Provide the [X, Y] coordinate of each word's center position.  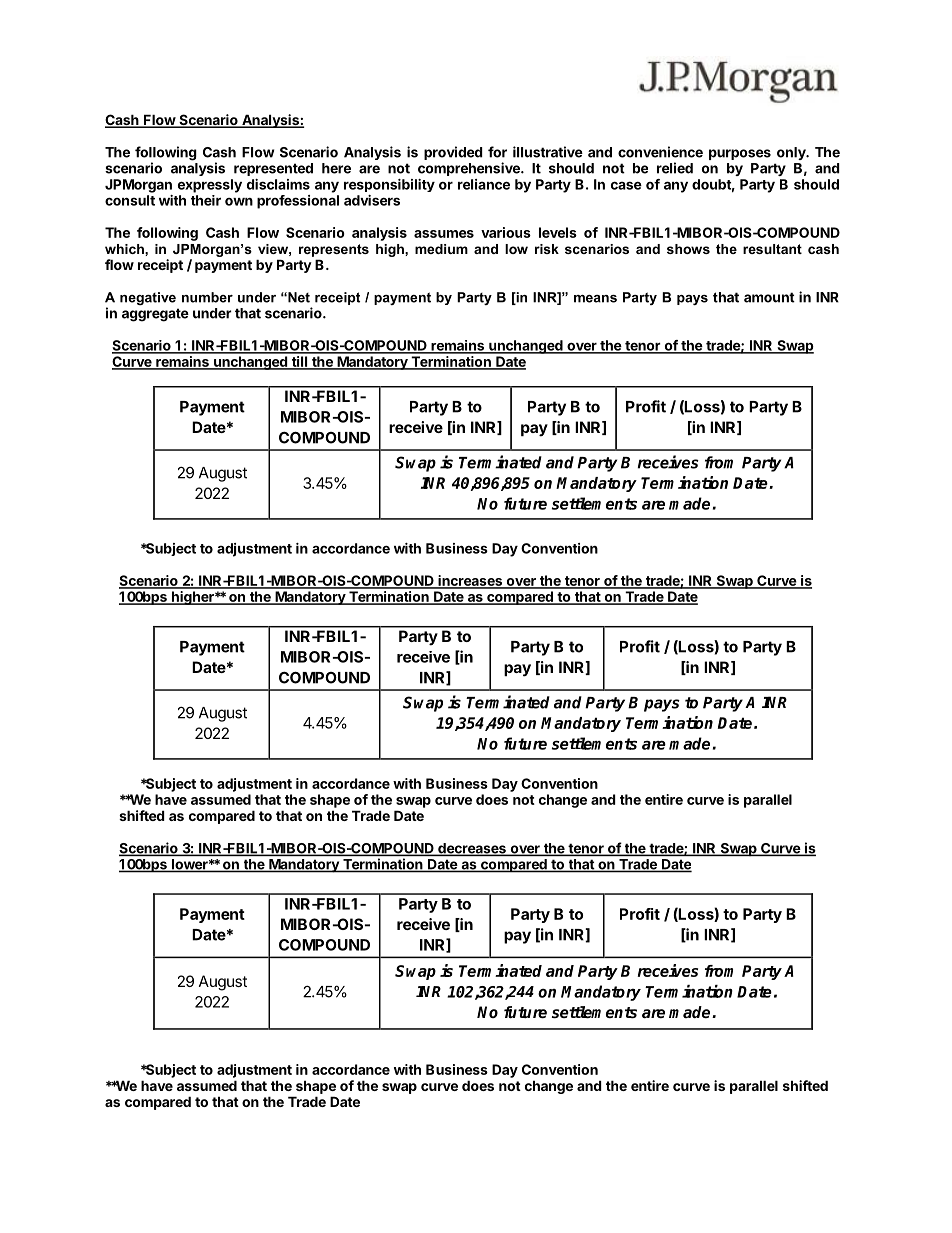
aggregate [155, 315]
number [207, 297]
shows [688, 249]
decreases [472, 849]
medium [441, 249]
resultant [772, 249]
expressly [210, 186]
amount [769, 297]
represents [334, 250]
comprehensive [470, 169]
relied [675, 168]
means [595, 299]
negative [148, 298]
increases [470, 581]
